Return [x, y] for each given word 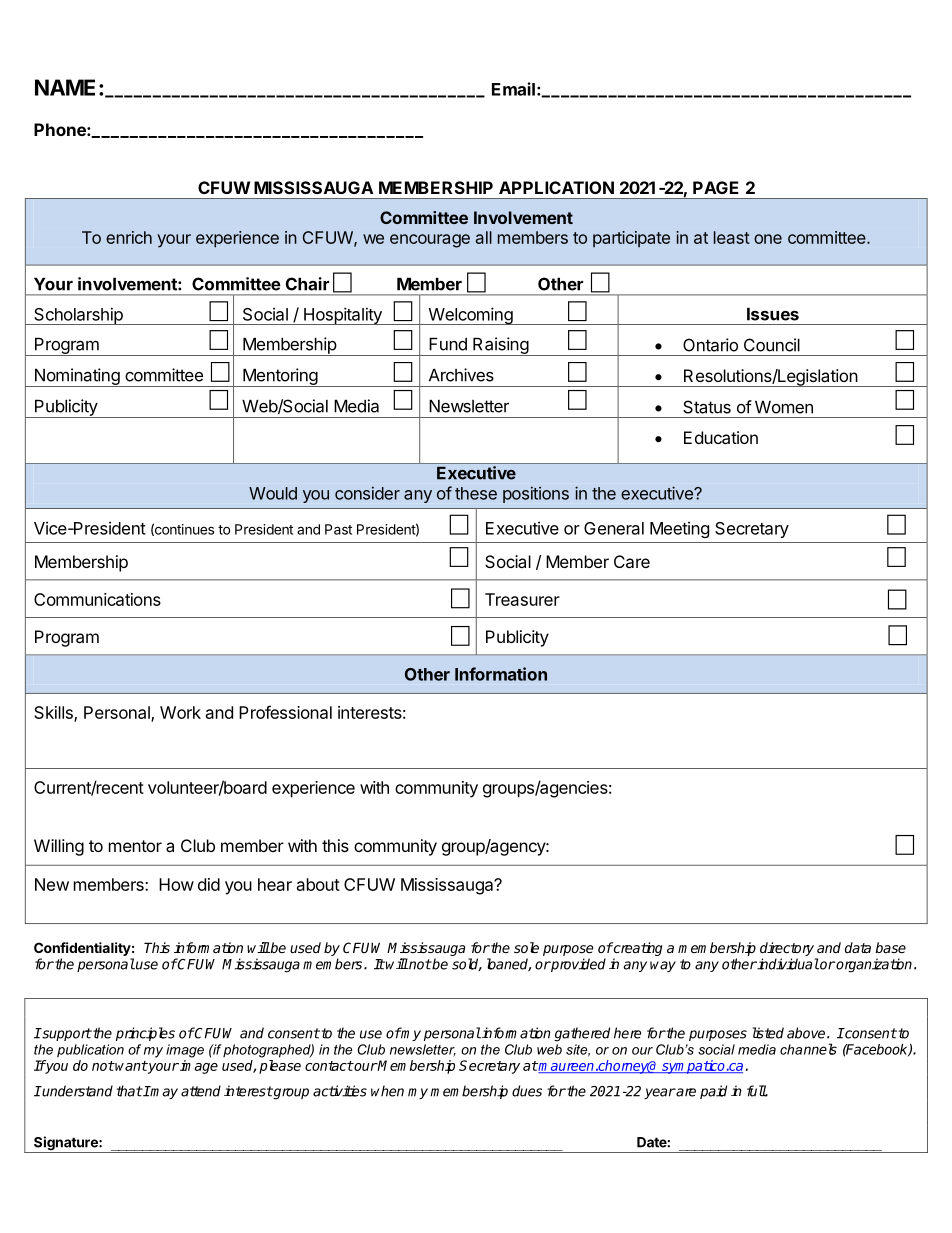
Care [632, 561]
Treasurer [522, 599]
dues [527, 1091]
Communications [97, 599]
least [732, 237]
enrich [129, 237]
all [484, 237]
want [130, 1066]
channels [808, 1049]
